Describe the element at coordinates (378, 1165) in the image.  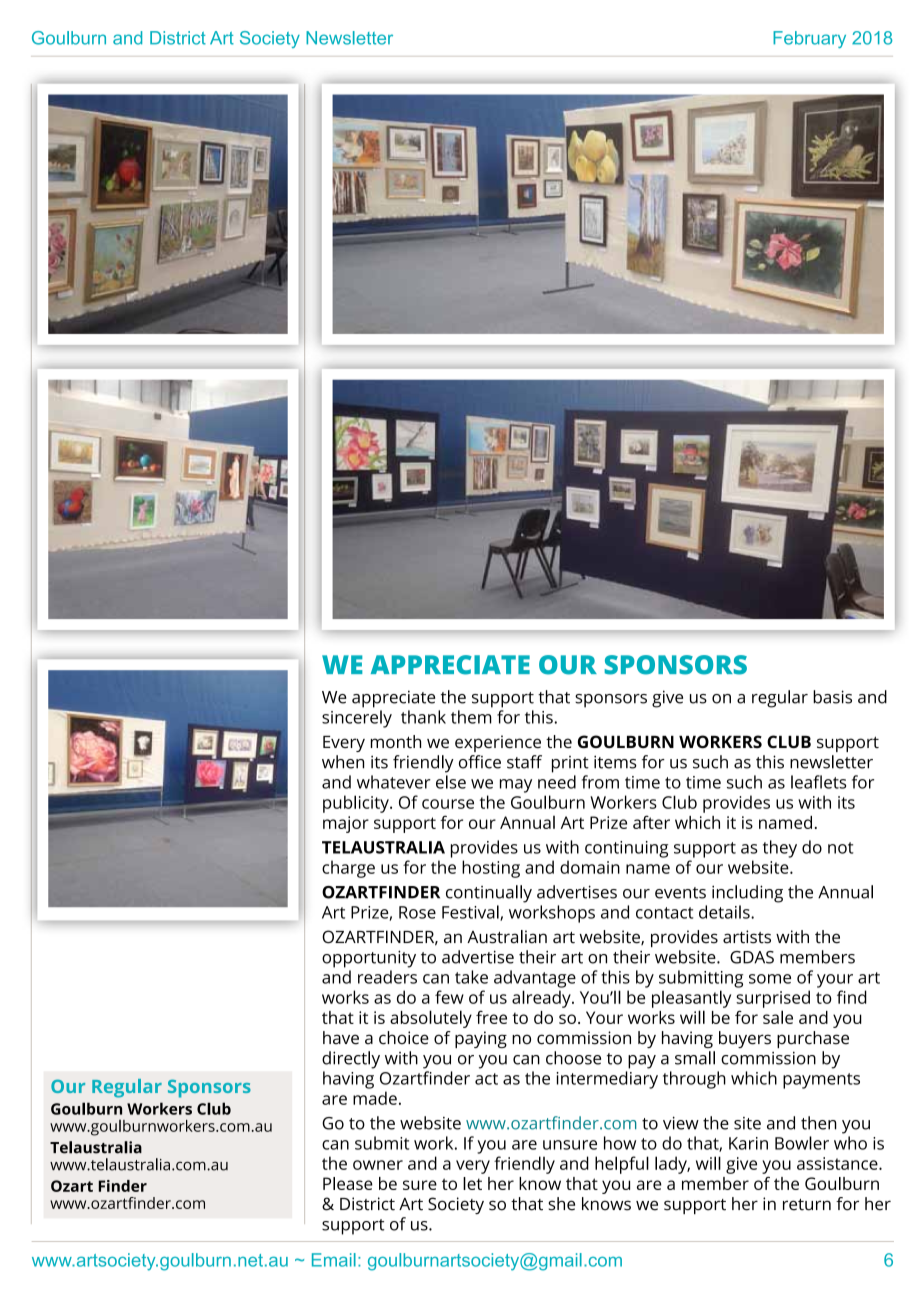
I see `owner` at that location.
